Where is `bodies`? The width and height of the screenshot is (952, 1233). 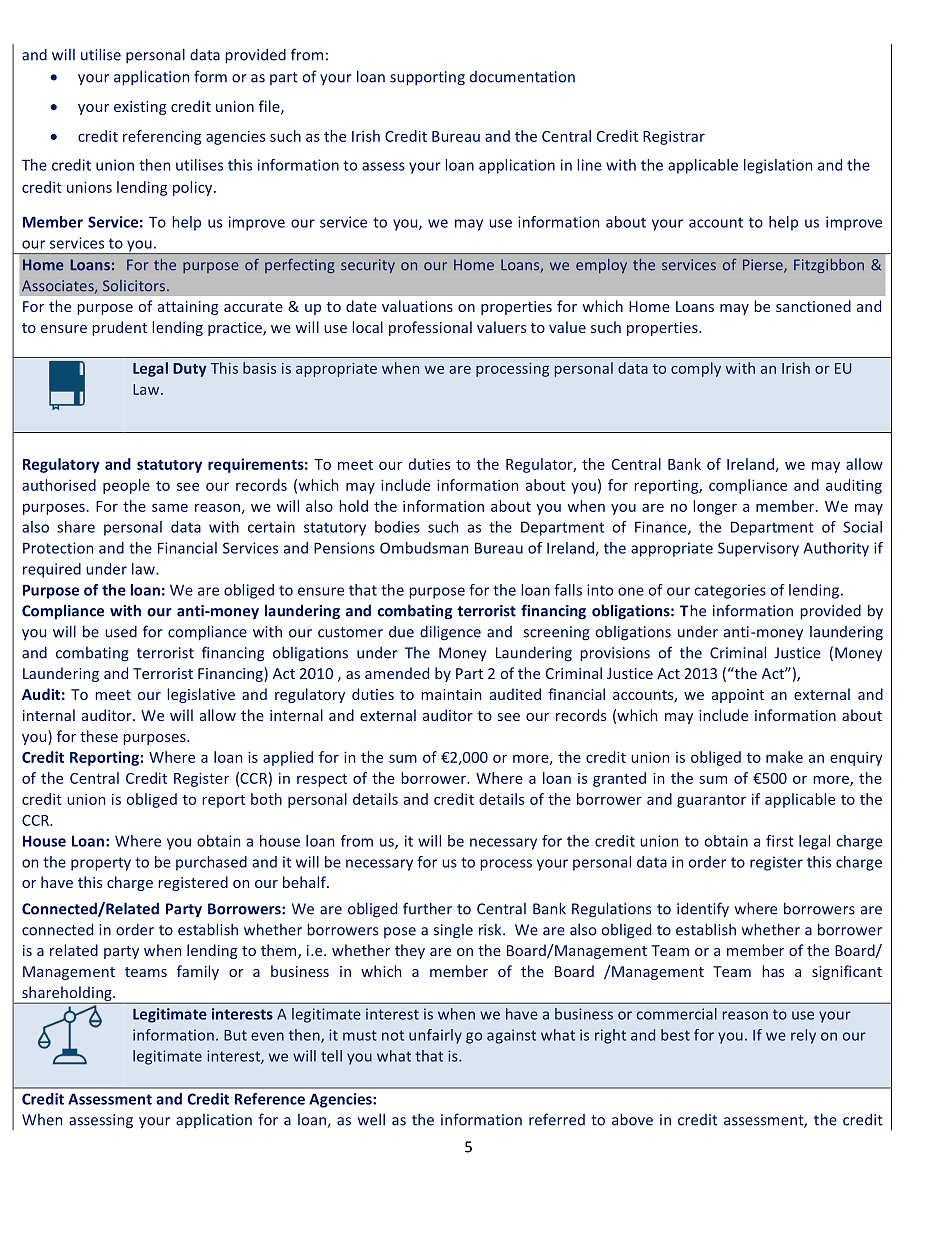
bodies is located at coordinates (397, 527).
